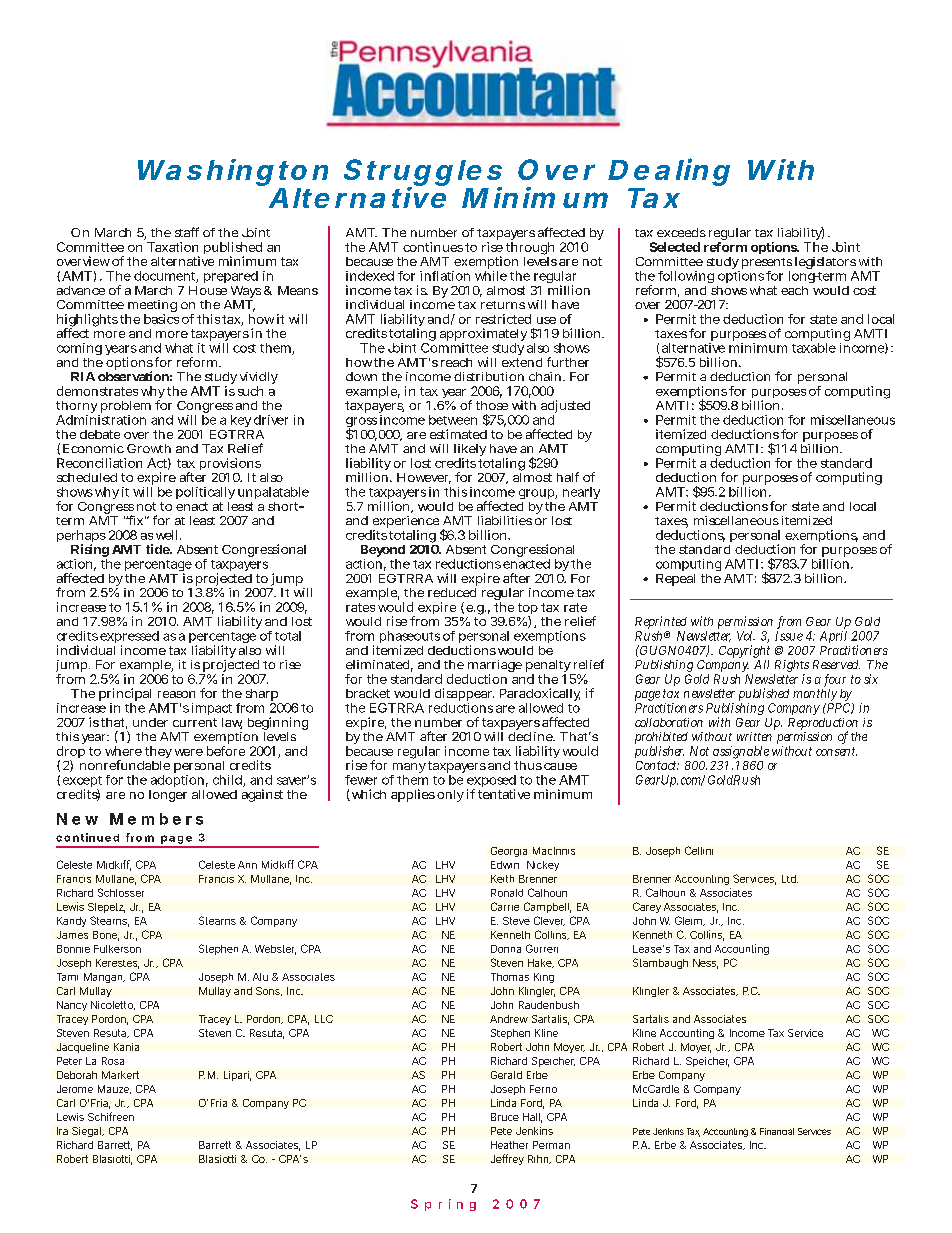 This screenshot has width=952, height=1233. Describe the element at coordinates (767, 265) in the screenshot. I see `presents` at that location.
